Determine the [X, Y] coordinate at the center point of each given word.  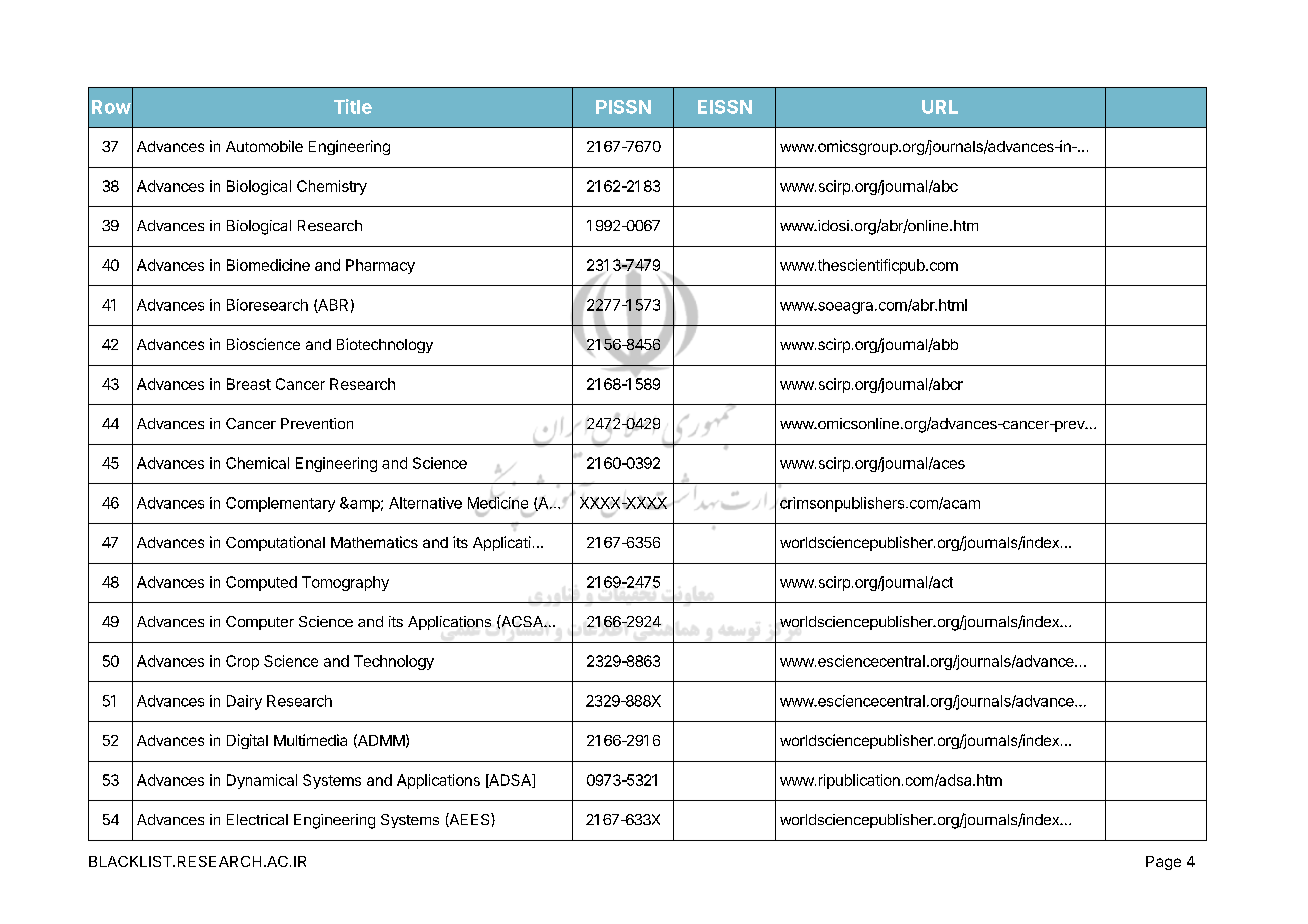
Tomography [345, 583]
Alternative [425, 503]
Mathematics [374, 542]
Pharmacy [380, 266]
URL [940, 107]
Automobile [264, 146]
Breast [249, 384]
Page [1163, 863]
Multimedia [310, 740]
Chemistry [332, 187]
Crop [242, 662]
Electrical [257, 819]
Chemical [257, 463]
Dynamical [262, 781]
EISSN [725, 107]
